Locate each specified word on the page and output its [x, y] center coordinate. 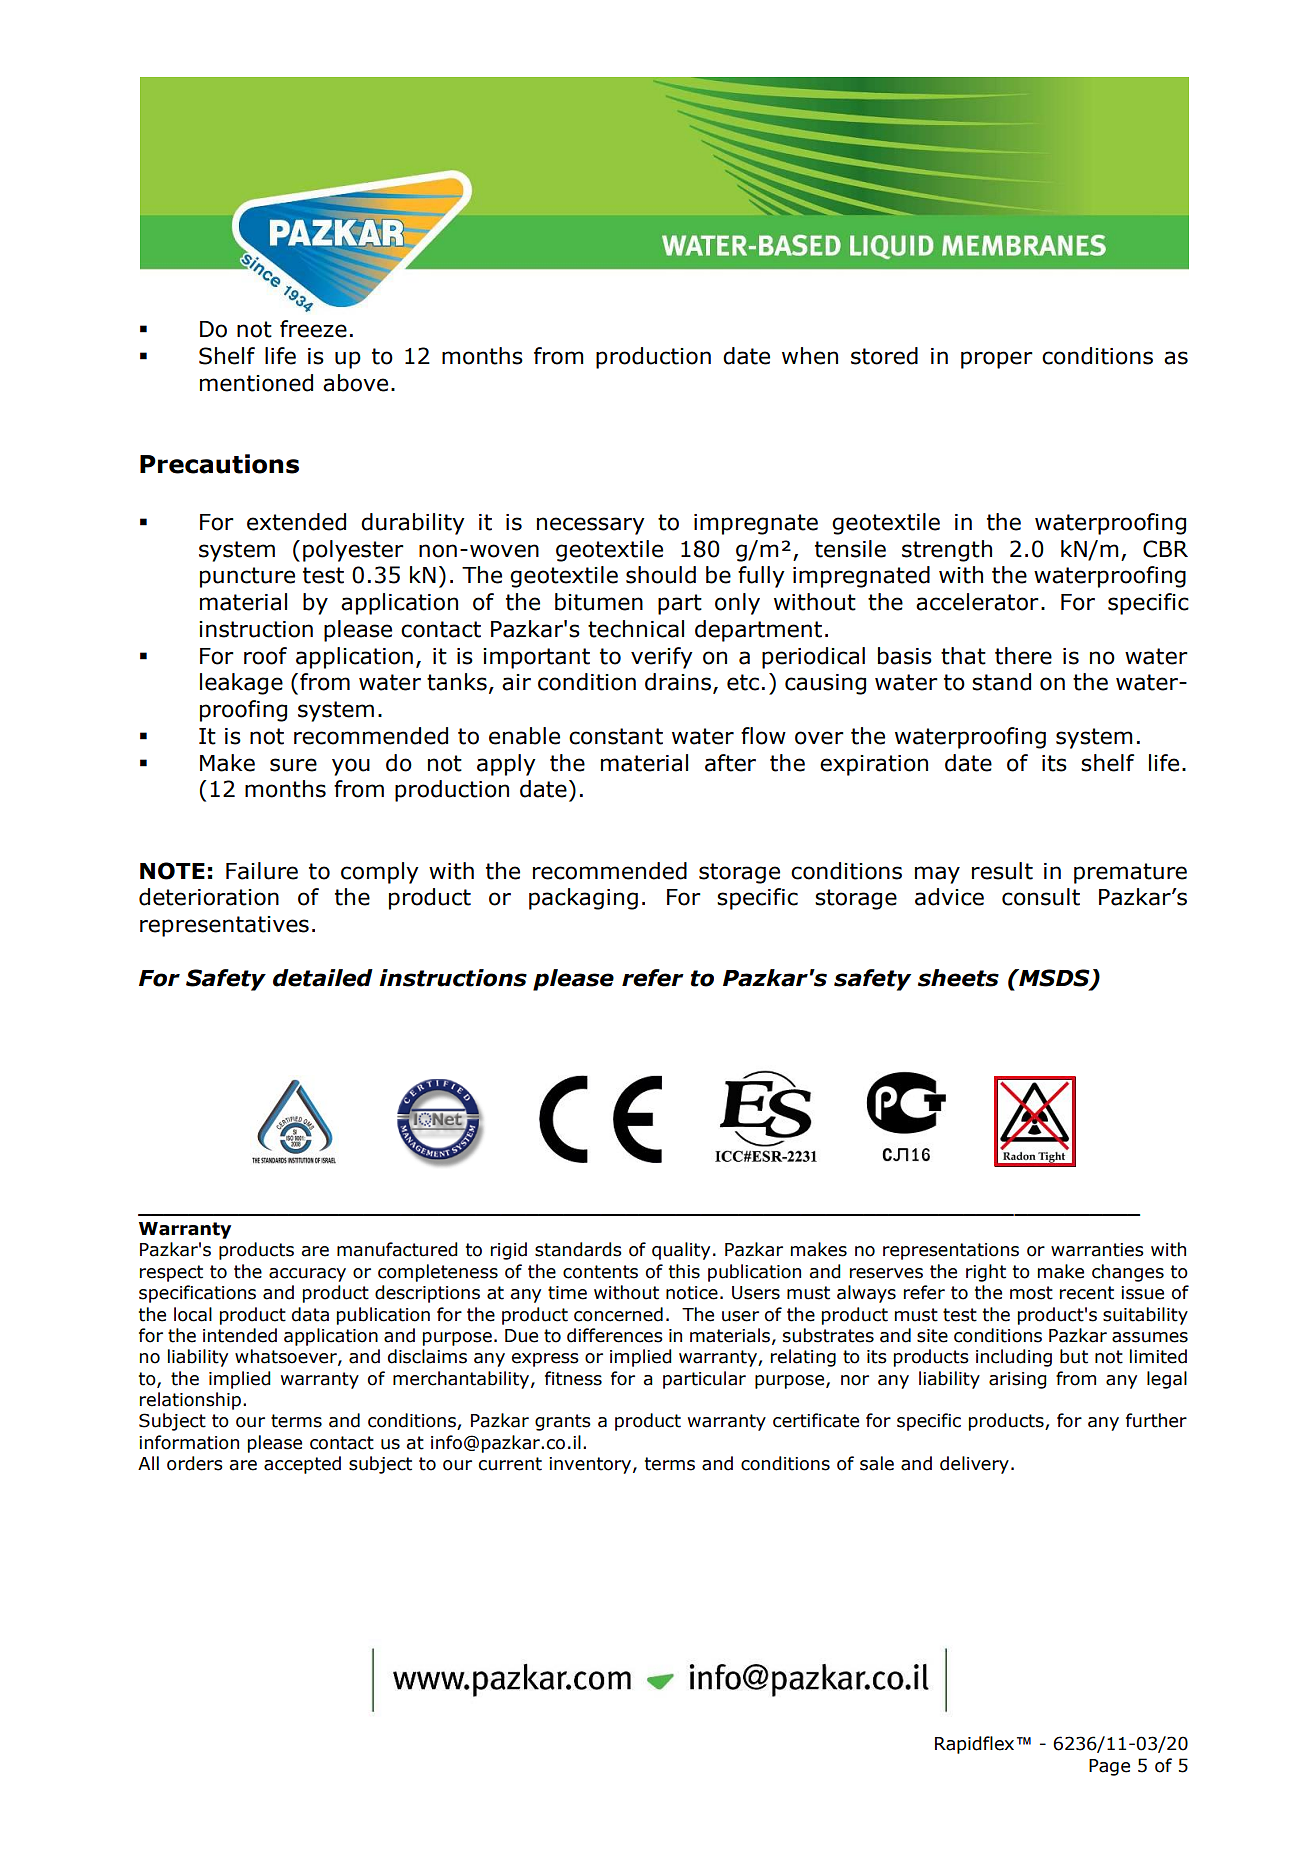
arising [1018, 1380]
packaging [583, 899]
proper [997, 360]
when [810, 356]
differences [615, 1335]
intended [240, 1335]
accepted [302, 1465]
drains [679, 683]
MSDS [1054, 978]
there [1023, 656]
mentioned [256, 383]
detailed [323, 978]
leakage [241, 684]
